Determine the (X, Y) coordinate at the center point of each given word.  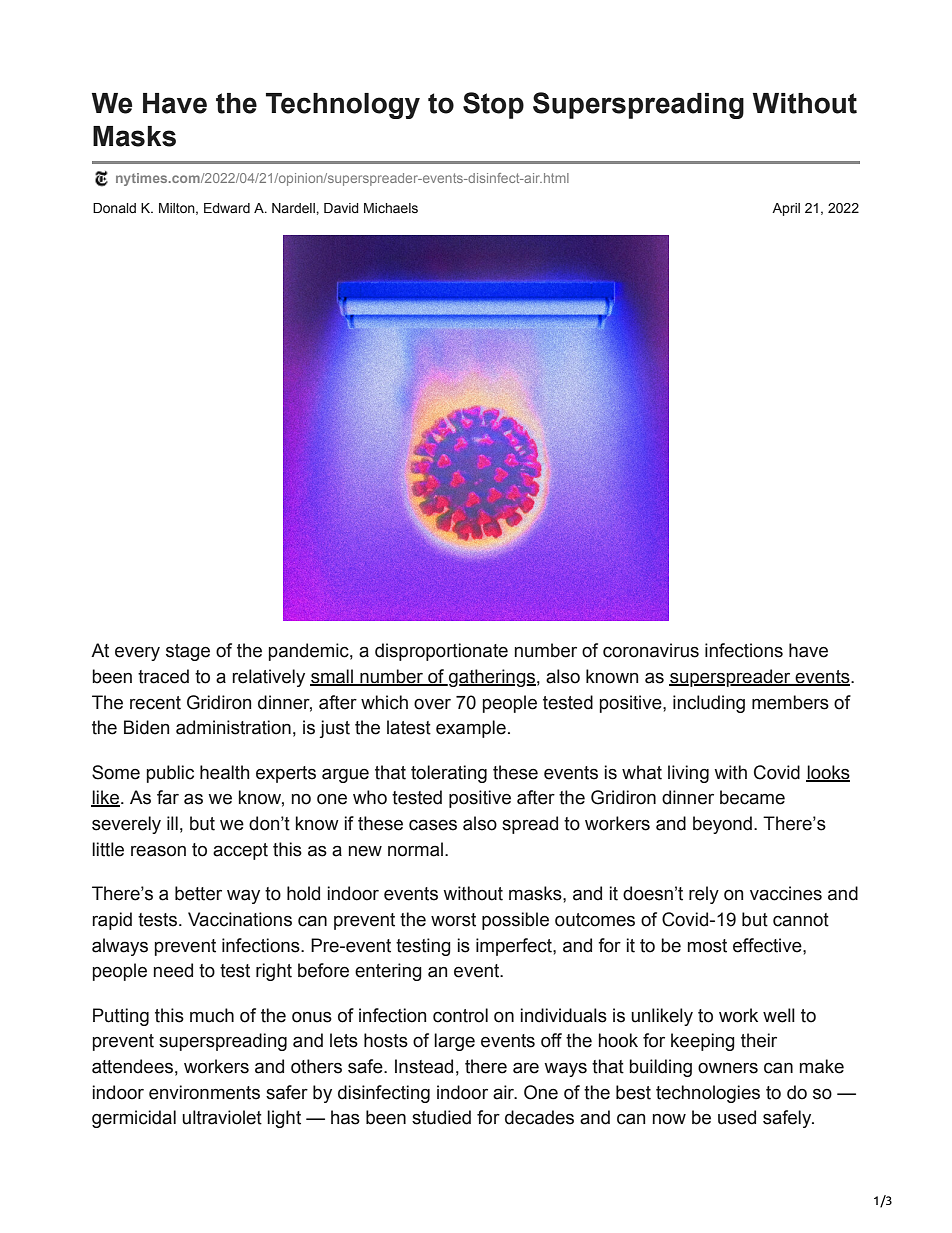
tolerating (449, 774)
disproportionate (441, 652)
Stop (493, 105)
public (170, 774)
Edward (227, 208)
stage (188, 652)
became (752, 797)
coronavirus (651, 650)
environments (204, 1092)
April (786, 209)
